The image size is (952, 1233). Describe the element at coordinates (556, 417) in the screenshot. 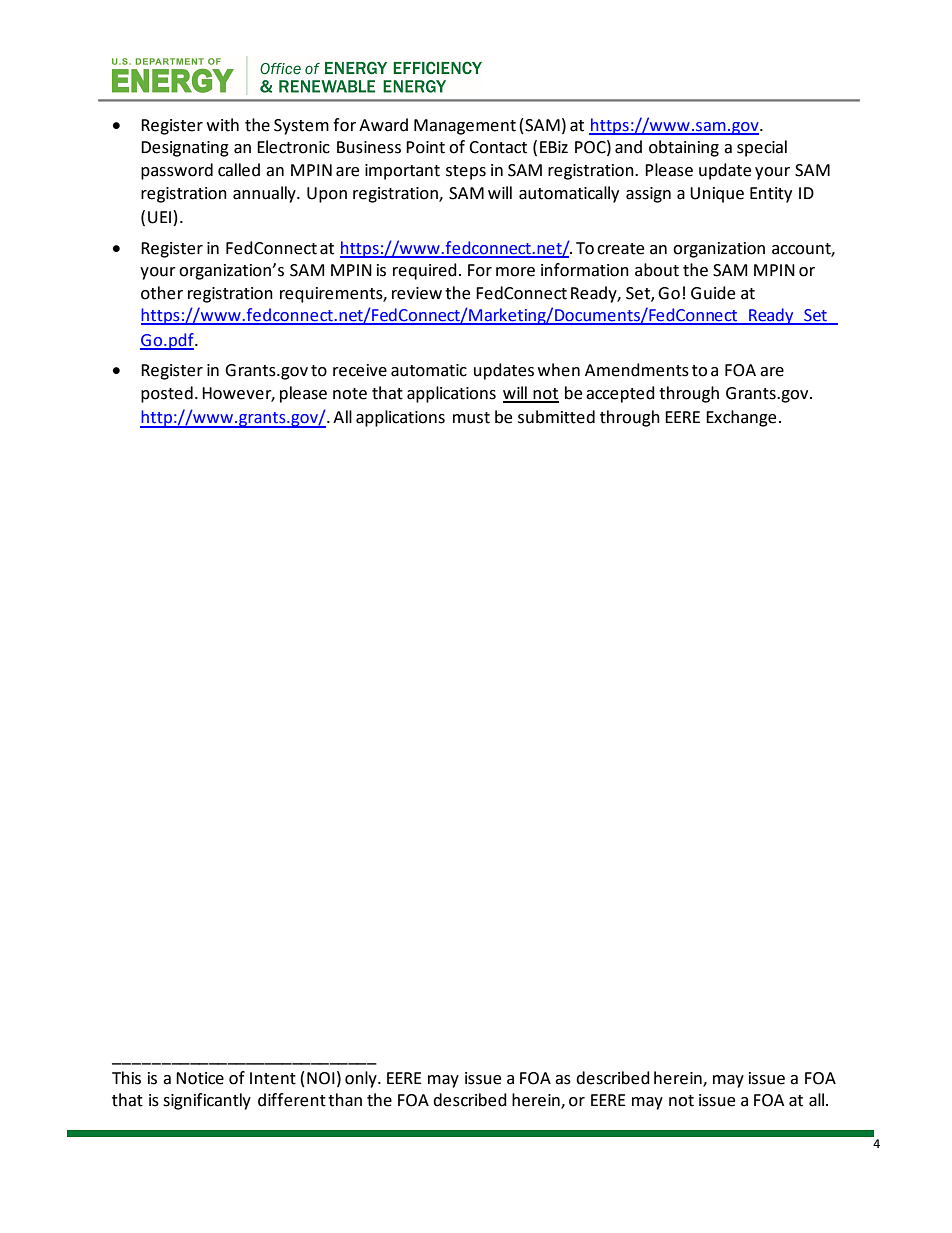

I see `submitted` at that location.
